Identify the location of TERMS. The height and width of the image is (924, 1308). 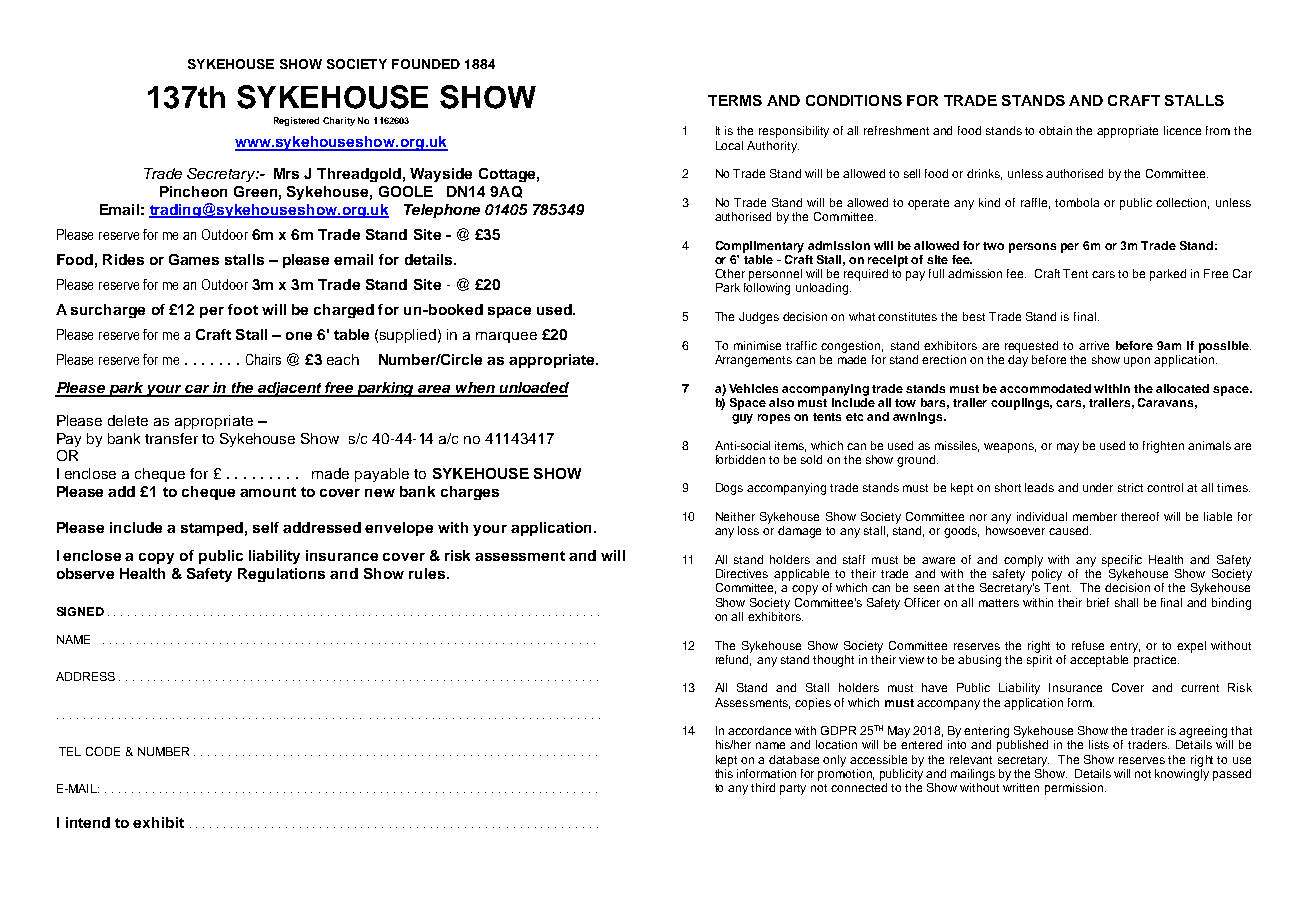
(735, 100).
